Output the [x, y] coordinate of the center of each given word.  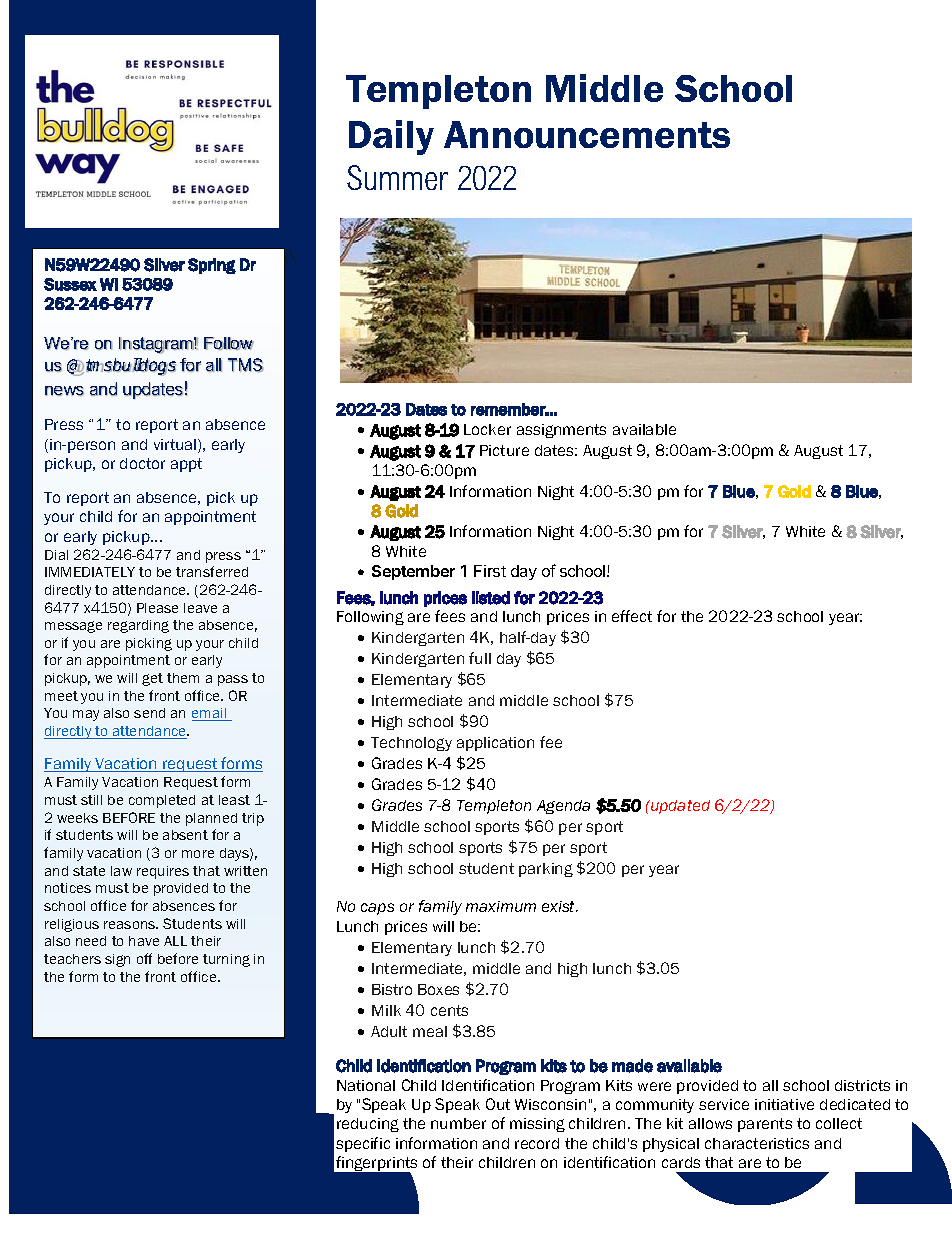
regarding [138, 626]
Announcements [587, 134]
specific [363, 1144]
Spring [212, 266]
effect [632, 616]
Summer [397, 177]
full [480, 658]
